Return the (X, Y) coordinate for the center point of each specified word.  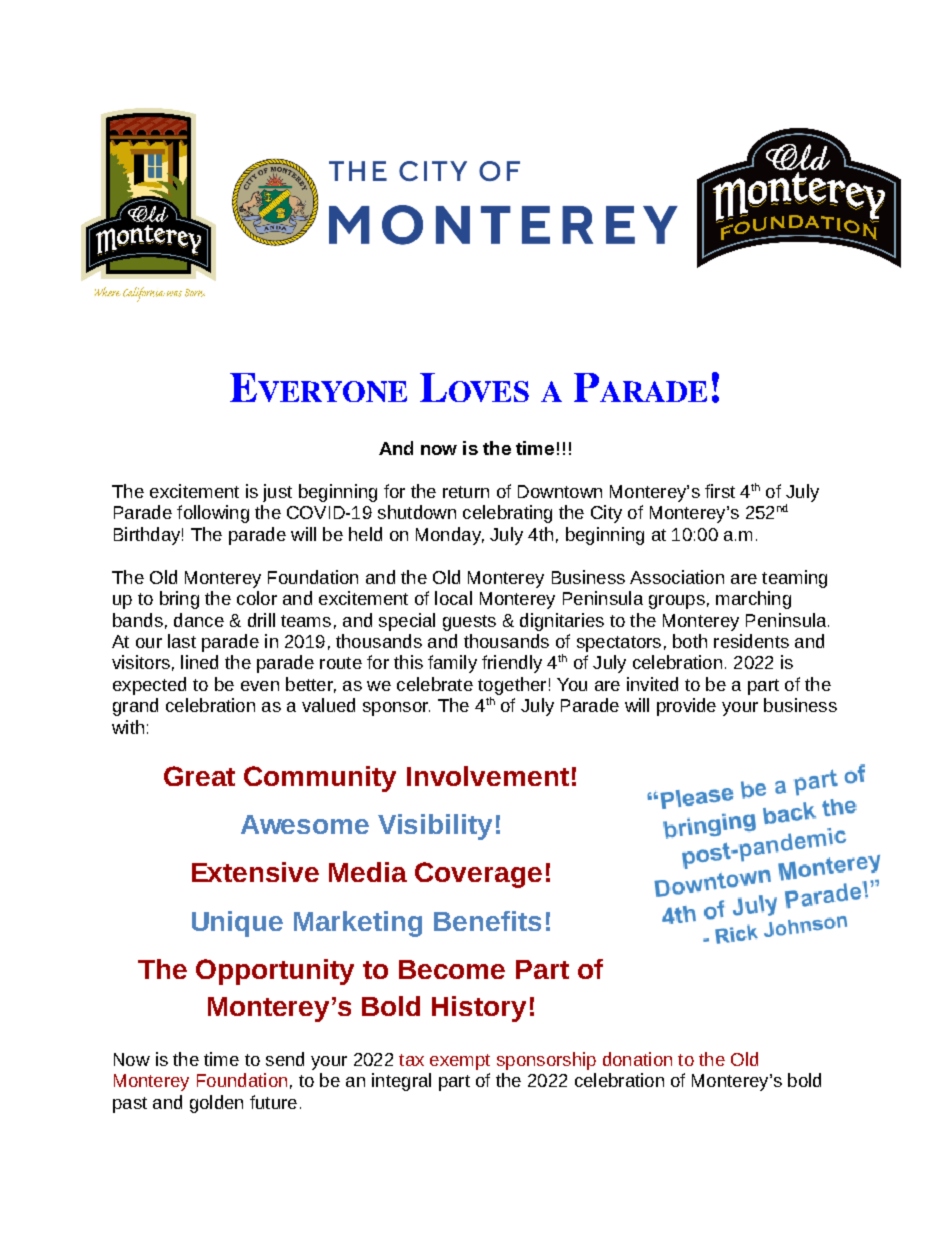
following (213, 514)
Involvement (488, 776)
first (720, 491)
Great (199, 776)
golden (216, 1104)
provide (686, 707)
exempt (460, 1062)
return (466, 492)
